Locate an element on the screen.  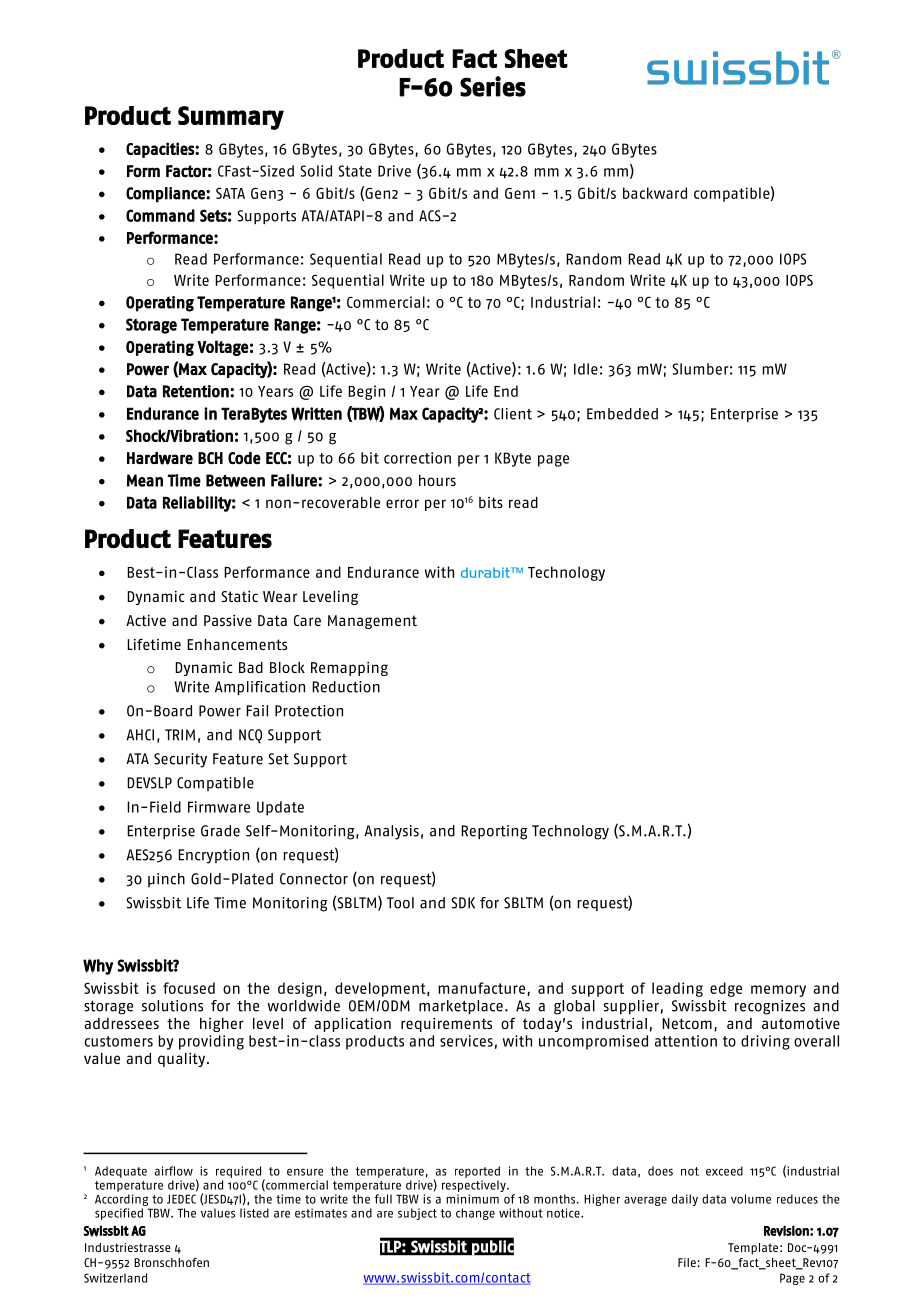
Remapping is located at coordinates (349, 668).
